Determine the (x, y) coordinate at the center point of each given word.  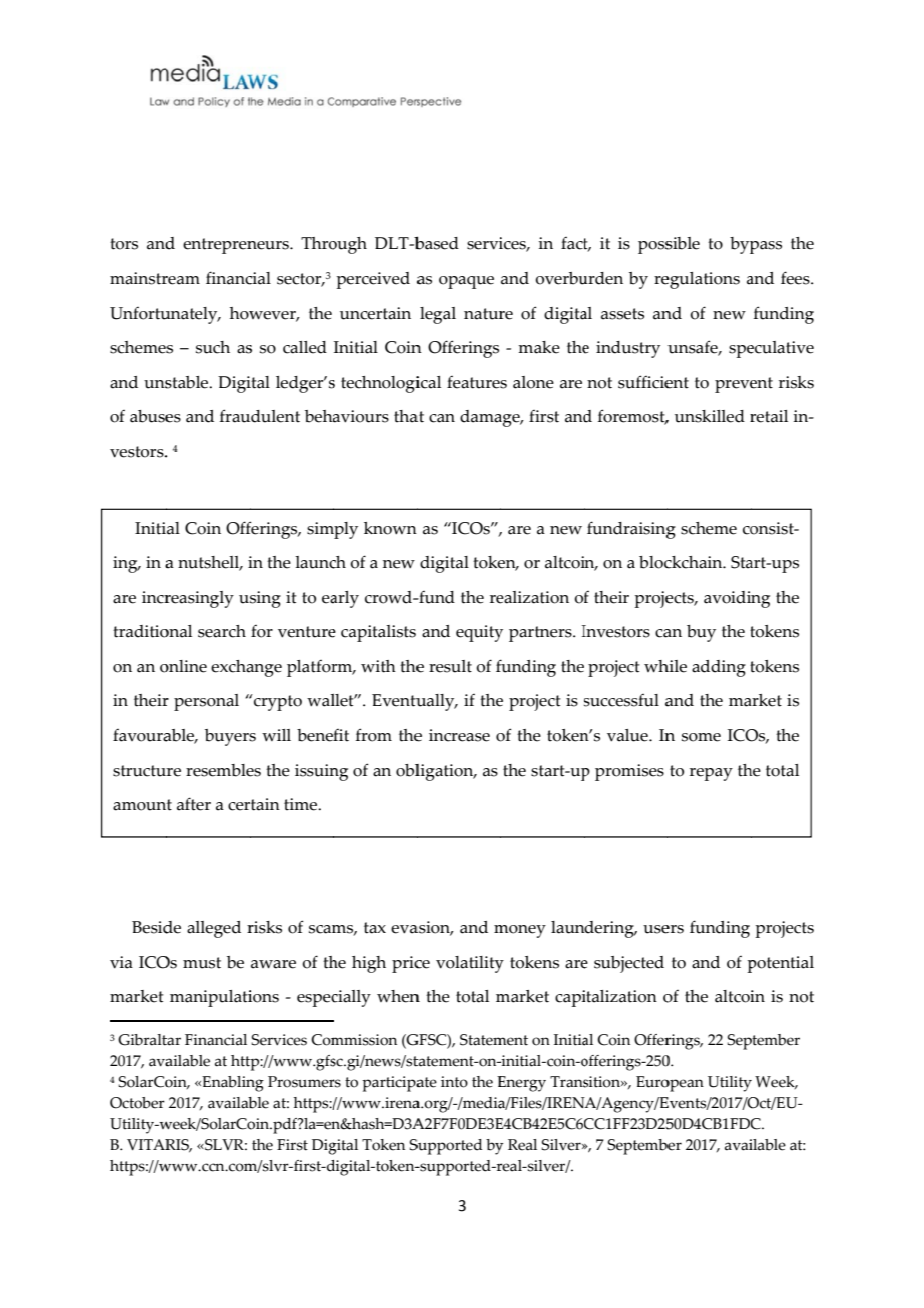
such (213, 347)
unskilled (710, 416)
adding (719, 668)
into (454, 1082)
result (450, 666)
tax (375, 928)
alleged (214, 929)
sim (321, 528)
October (137, 1103)
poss (656, 247)
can (442, 418)
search (222, 631)
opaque (466, 282)
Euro (653, 1082)
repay (711, 774)
